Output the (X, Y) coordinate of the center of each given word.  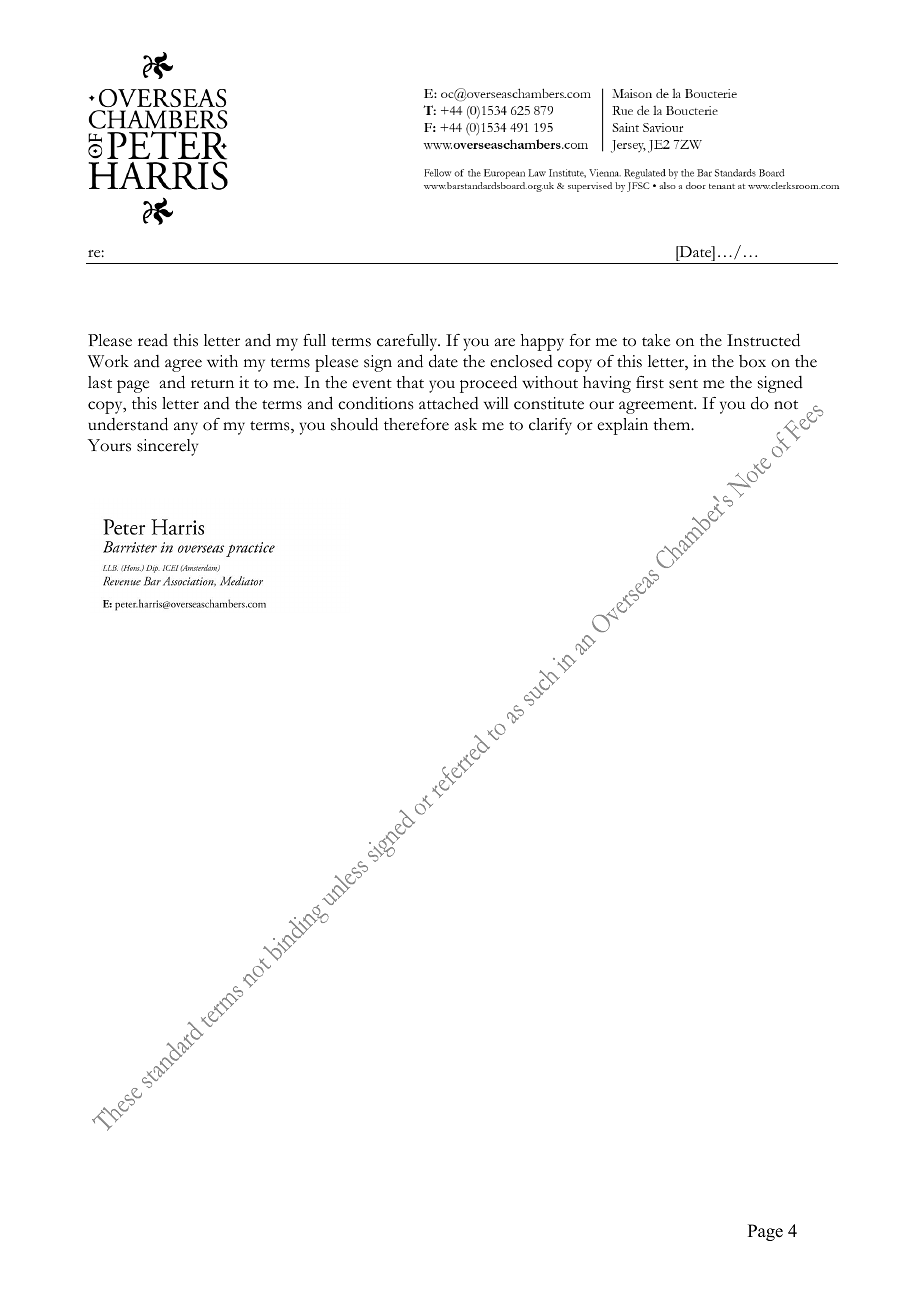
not (786, 405)
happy (542, 342)
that (410, 382)
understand (128, 424)
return (212, 384)
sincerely (167, 447)
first (650, 382)
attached (449, 403)
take (656, 340)
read (153, 340)
